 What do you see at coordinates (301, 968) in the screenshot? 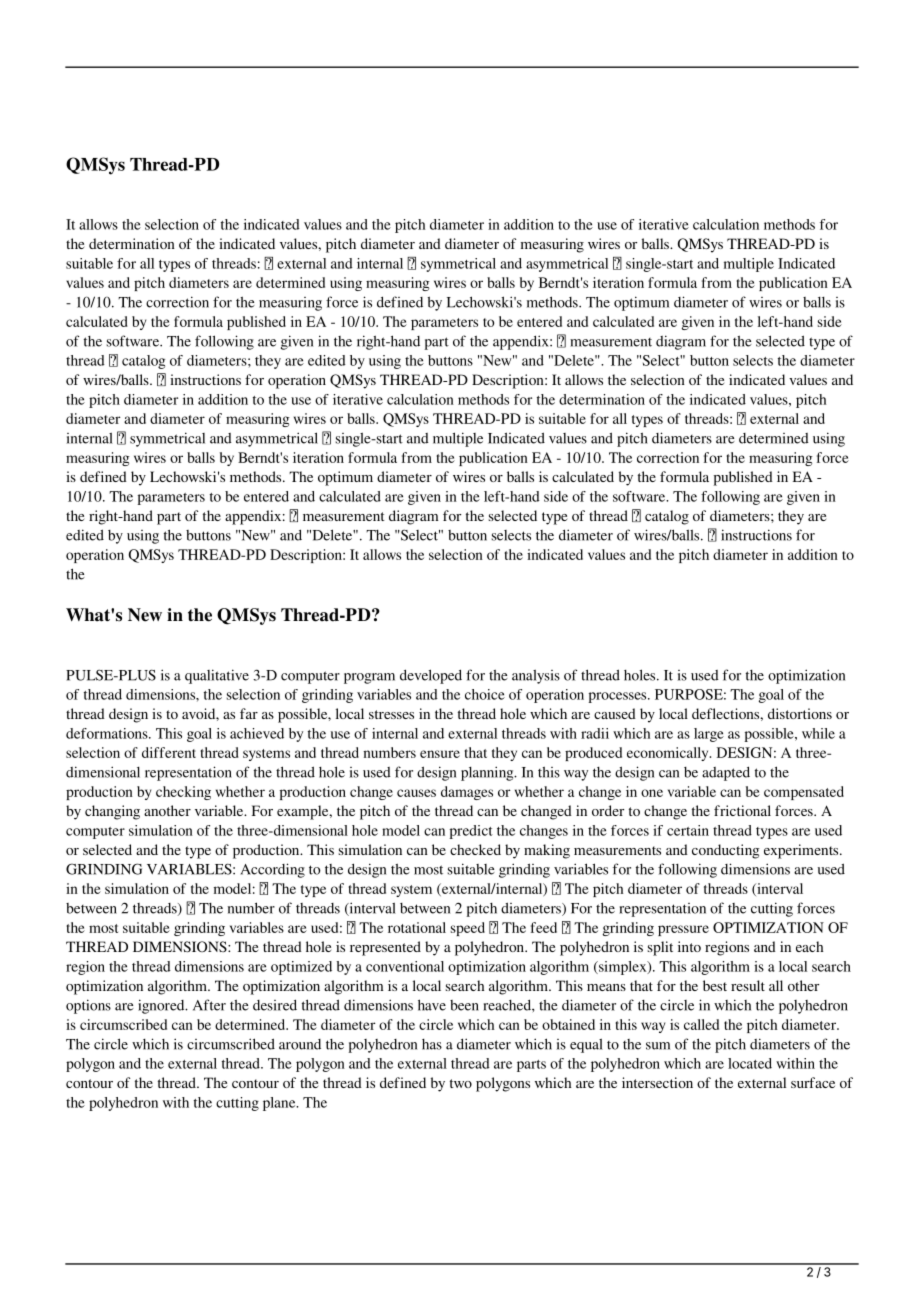
I see `optimized` at bounding box center [301, 968].
